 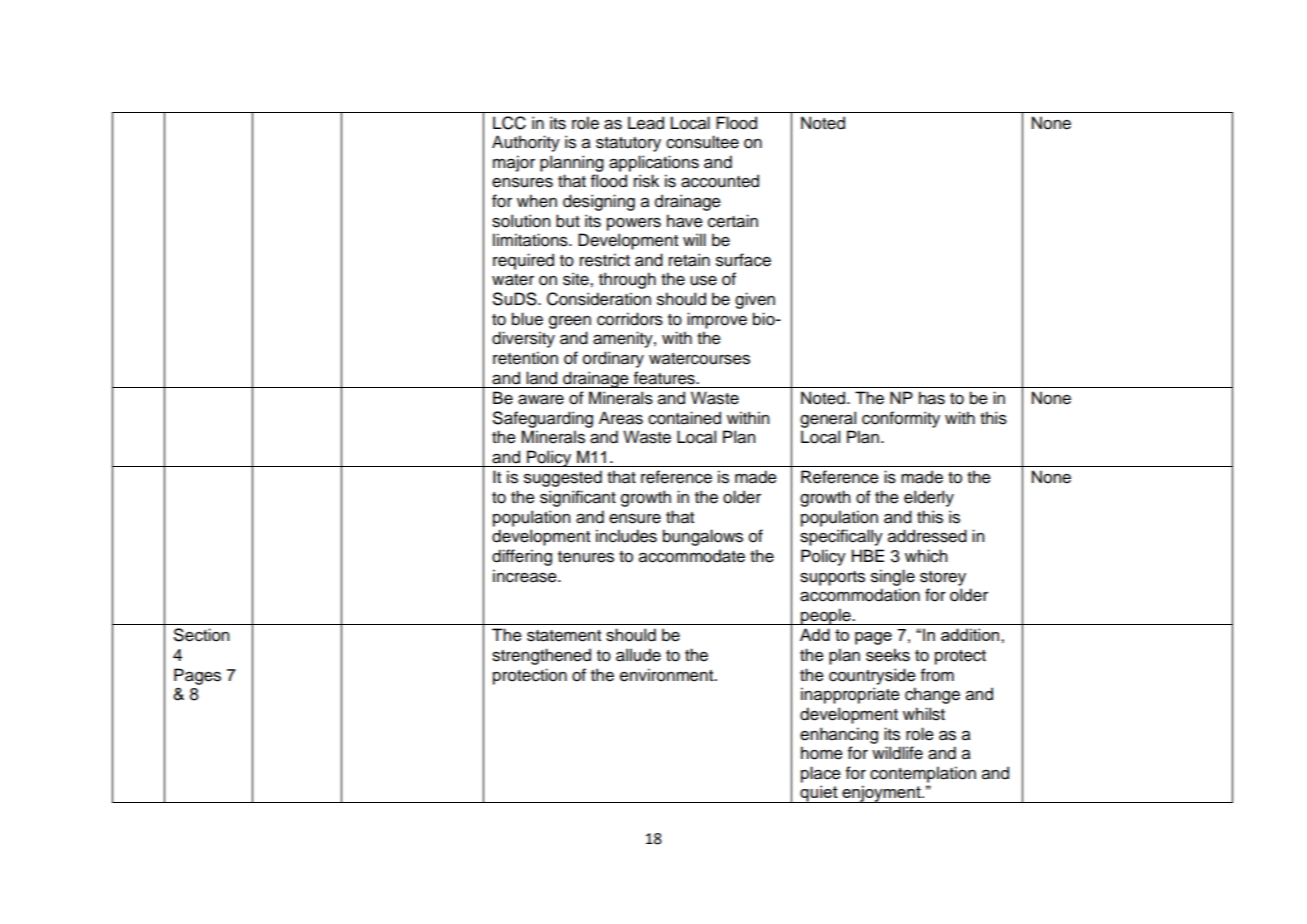 I want to click on Section, so click(x=201, y=635).
